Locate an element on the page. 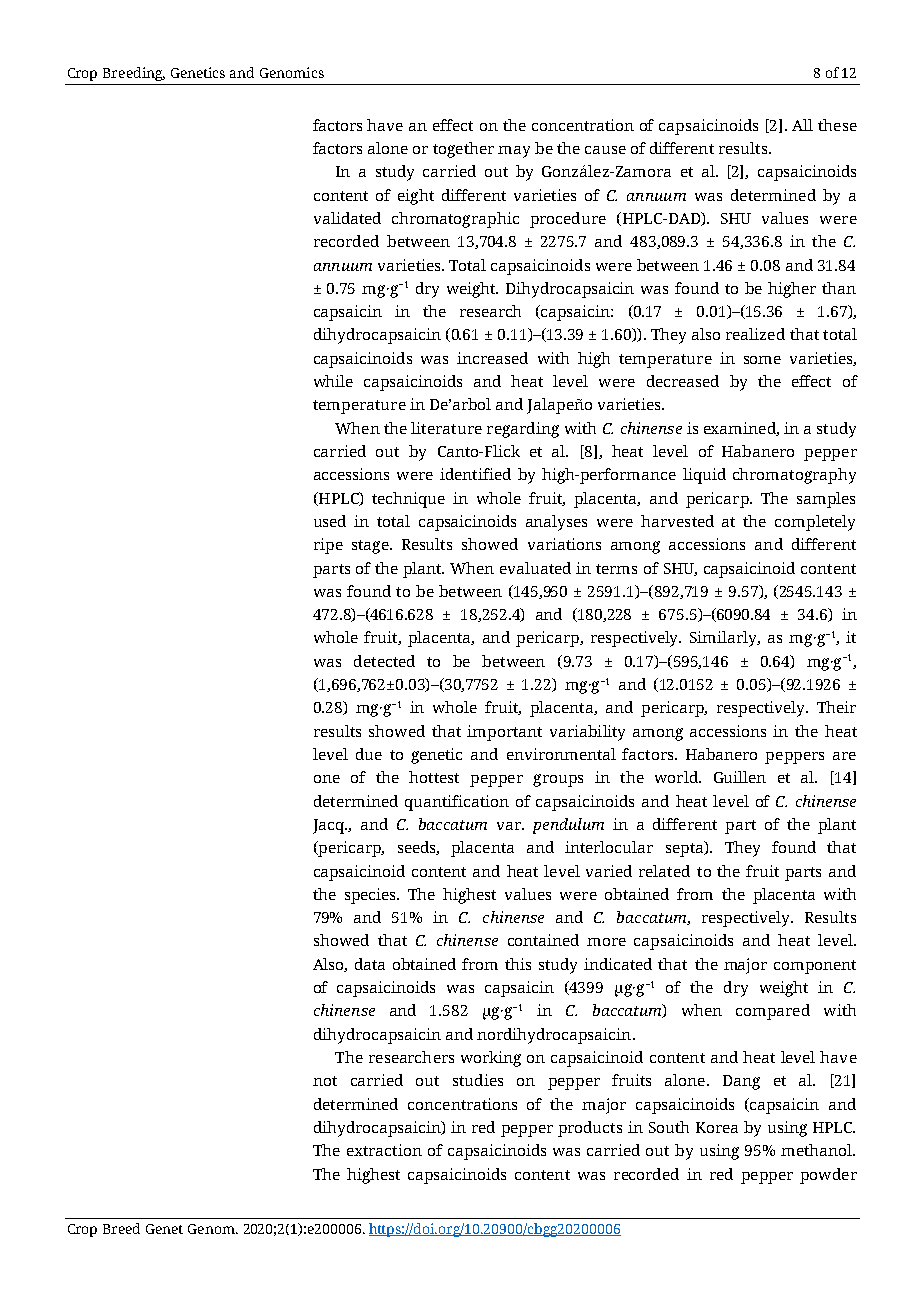 The width and height of the image is (924, 1308). varied is located at coordinates (609, 871).
